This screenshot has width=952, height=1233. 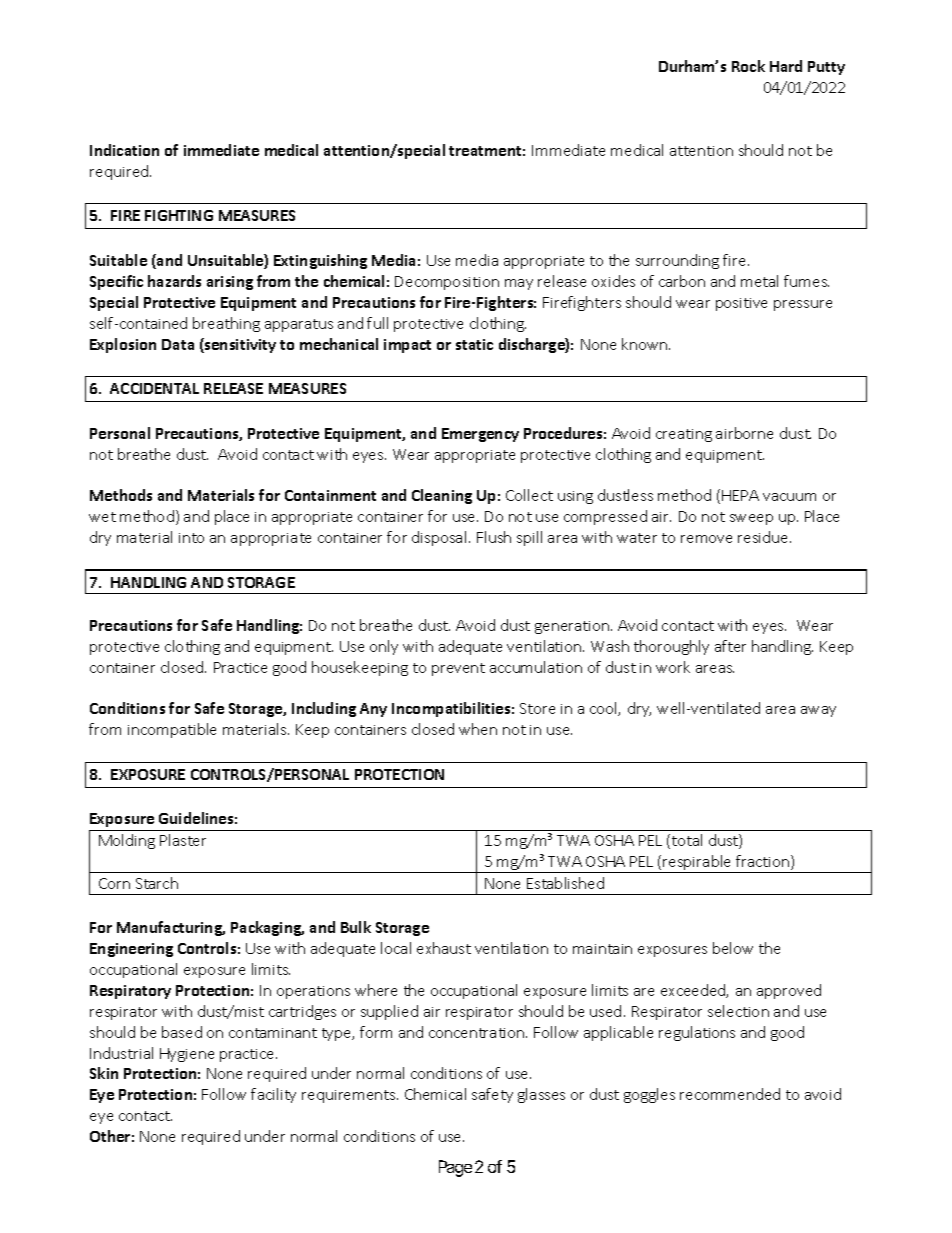 What do you see at coordinates (458, 669) in the screenshot?
I see `prevent` at bounding box center [458, 669].
